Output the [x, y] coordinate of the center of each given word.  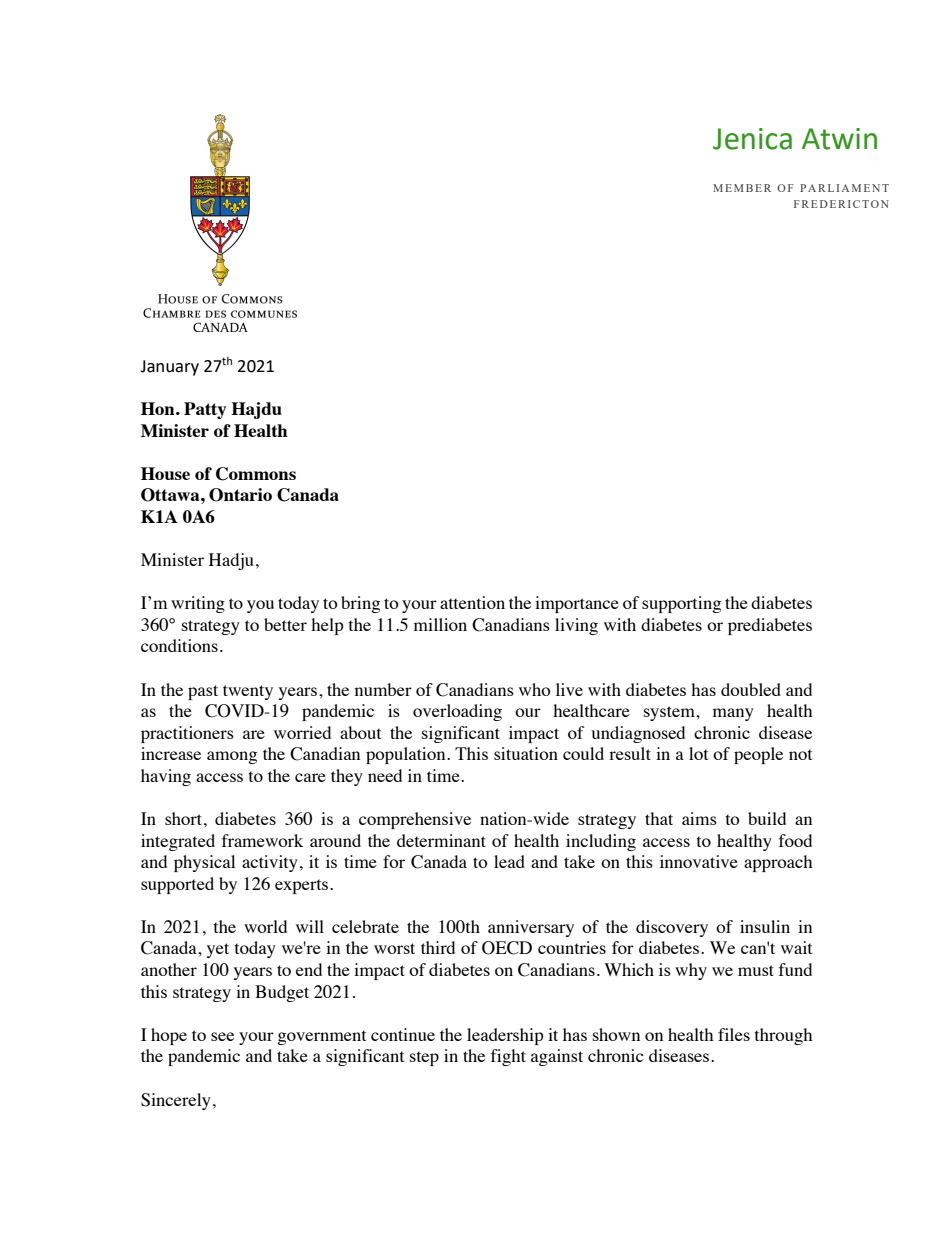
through [783, 1036]
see [222, 1036]
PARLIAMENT [844, 188]
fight [508, 1057]
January [169, 368]
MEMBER [742, 188]
